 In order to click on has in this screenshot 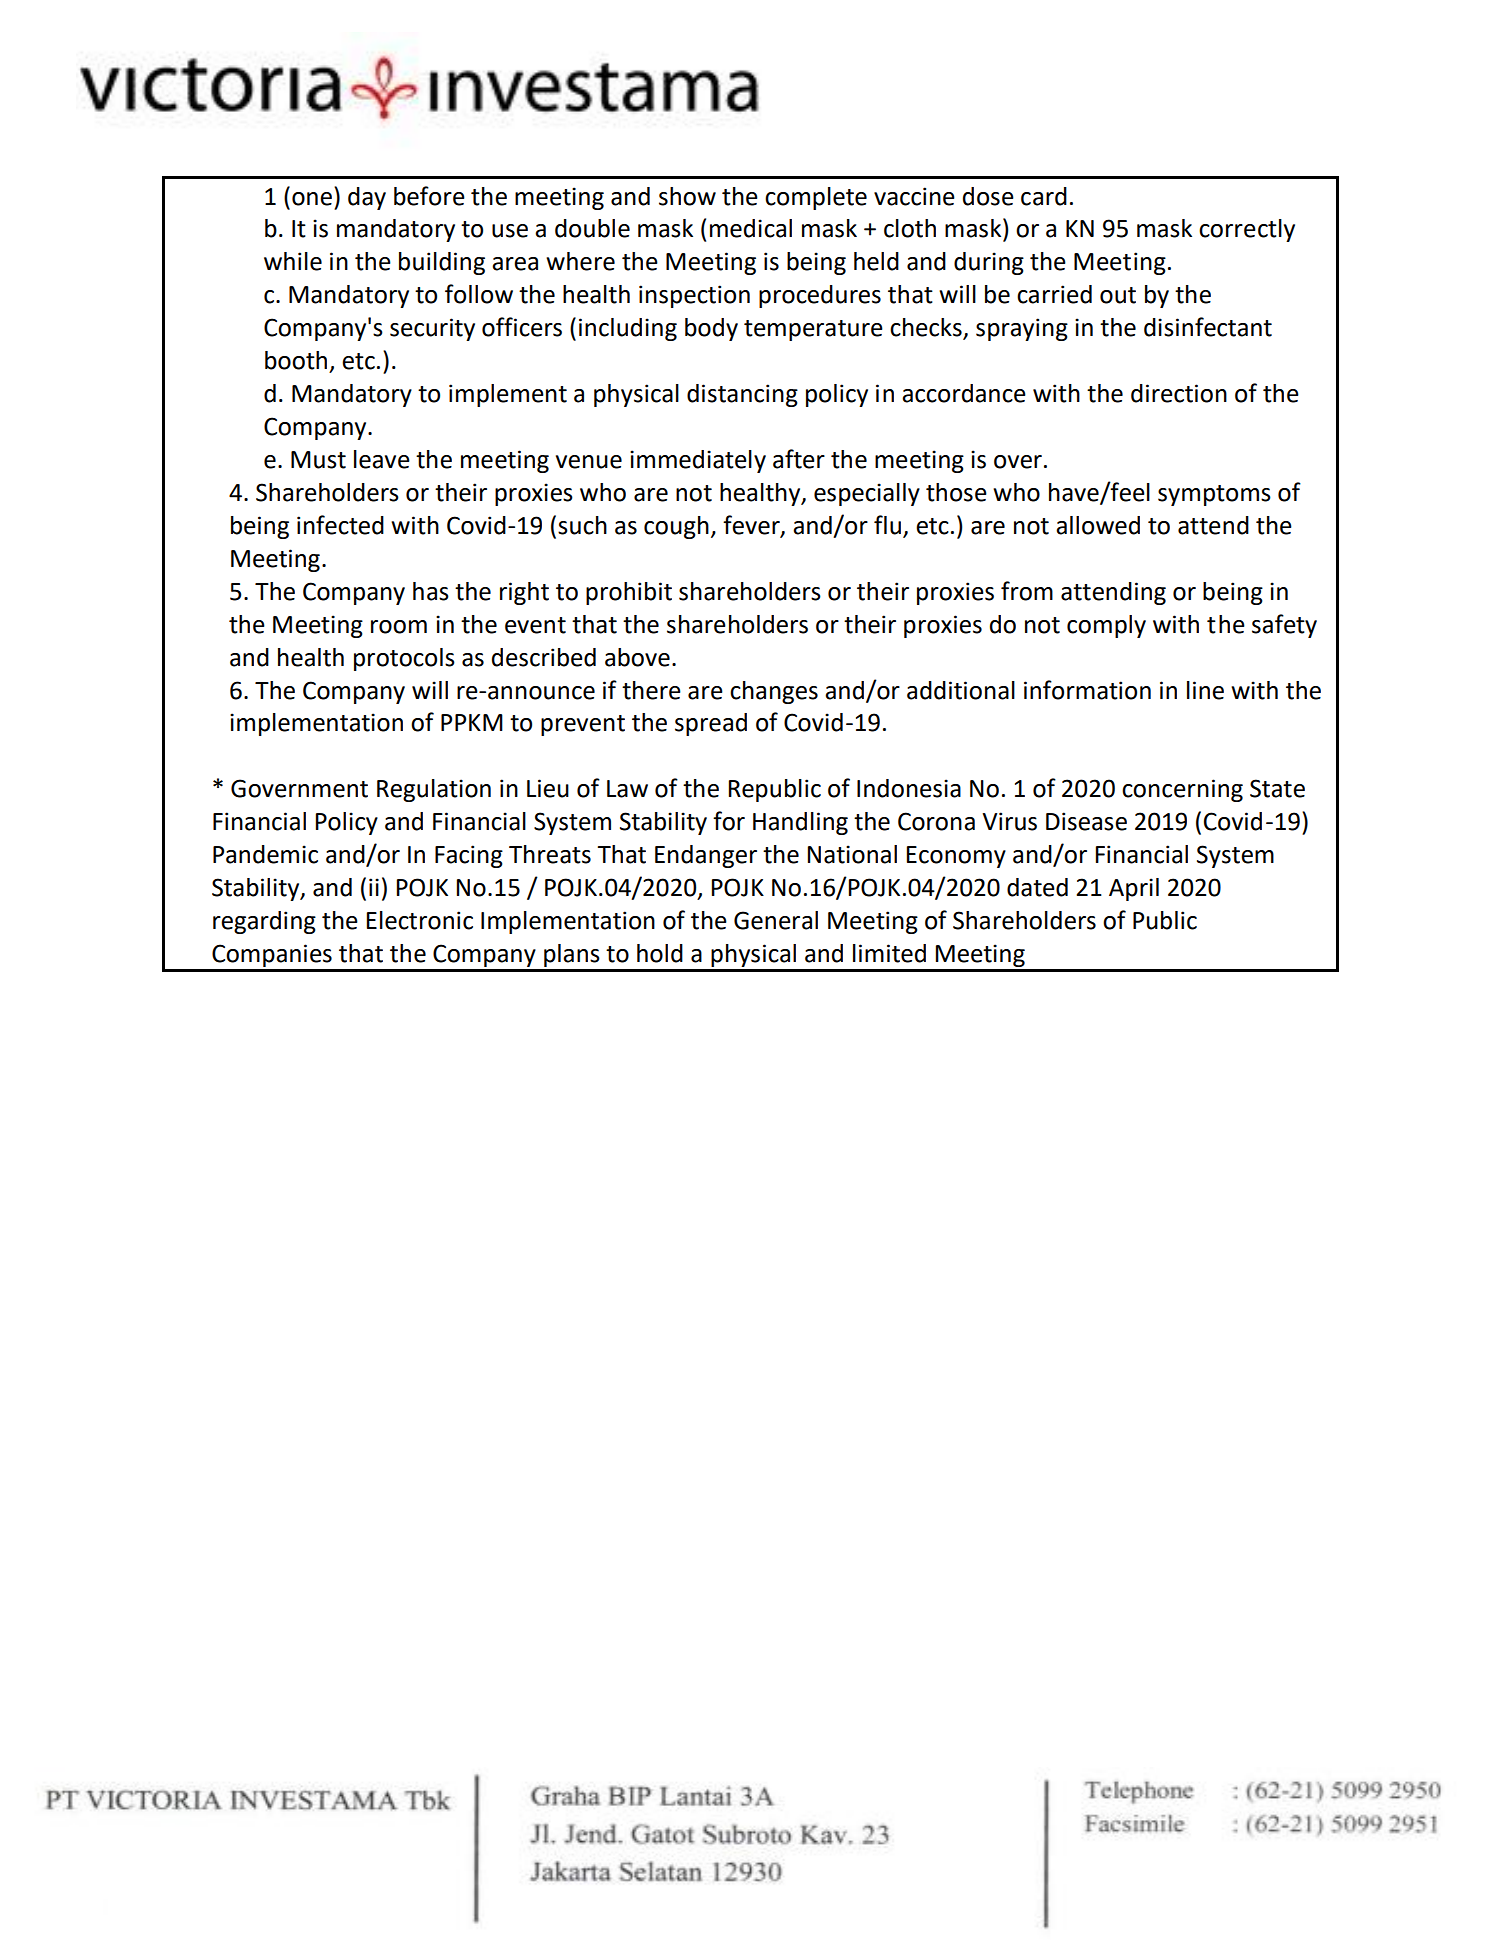, I will do `click(431, 591)`.
